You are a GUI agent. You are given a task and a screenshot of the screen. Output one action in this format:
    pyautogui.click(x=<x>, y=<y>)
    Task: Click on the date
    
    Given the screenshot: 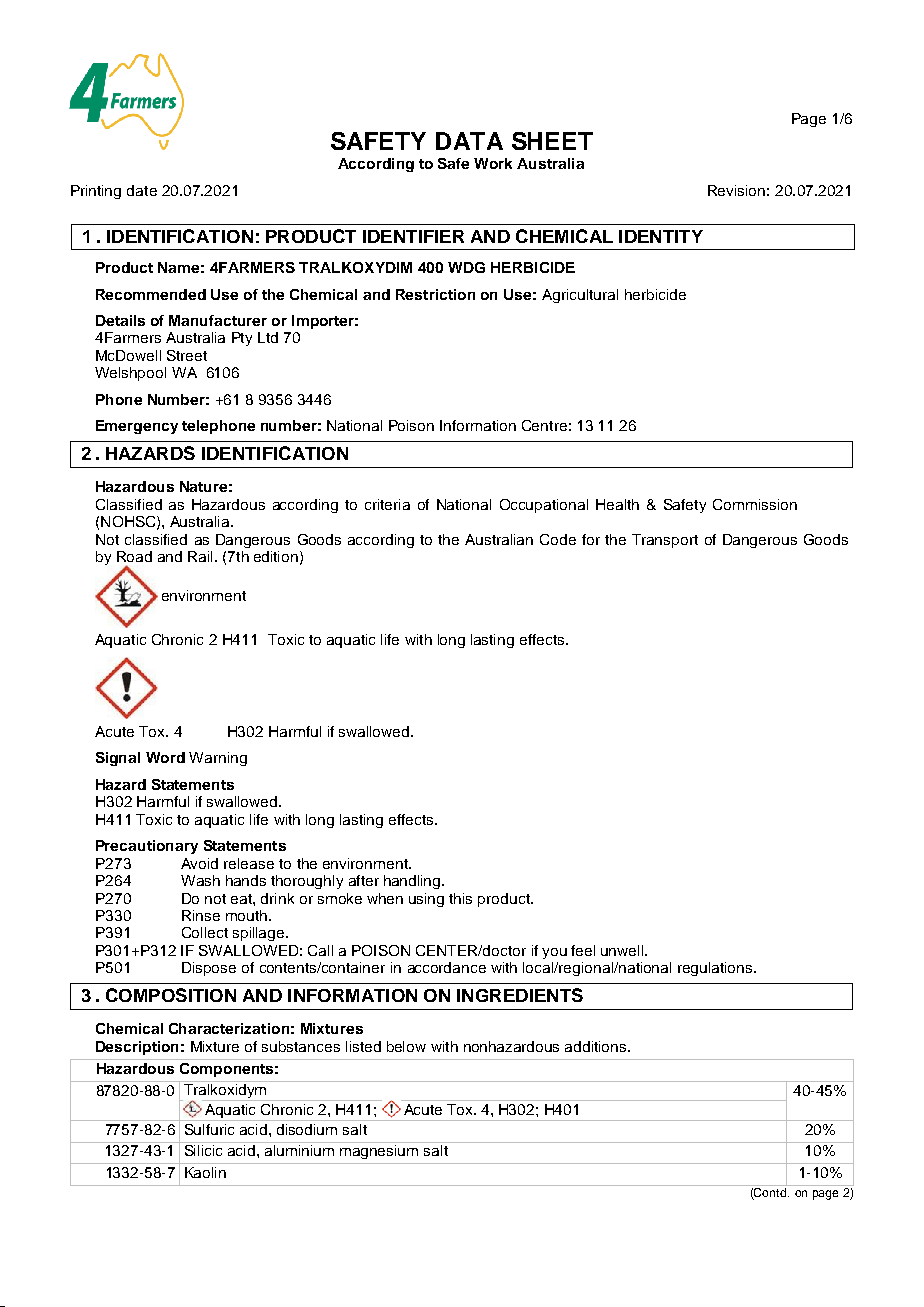 What is the action you would take?
    pyautogui.click(x=142, y=190)
